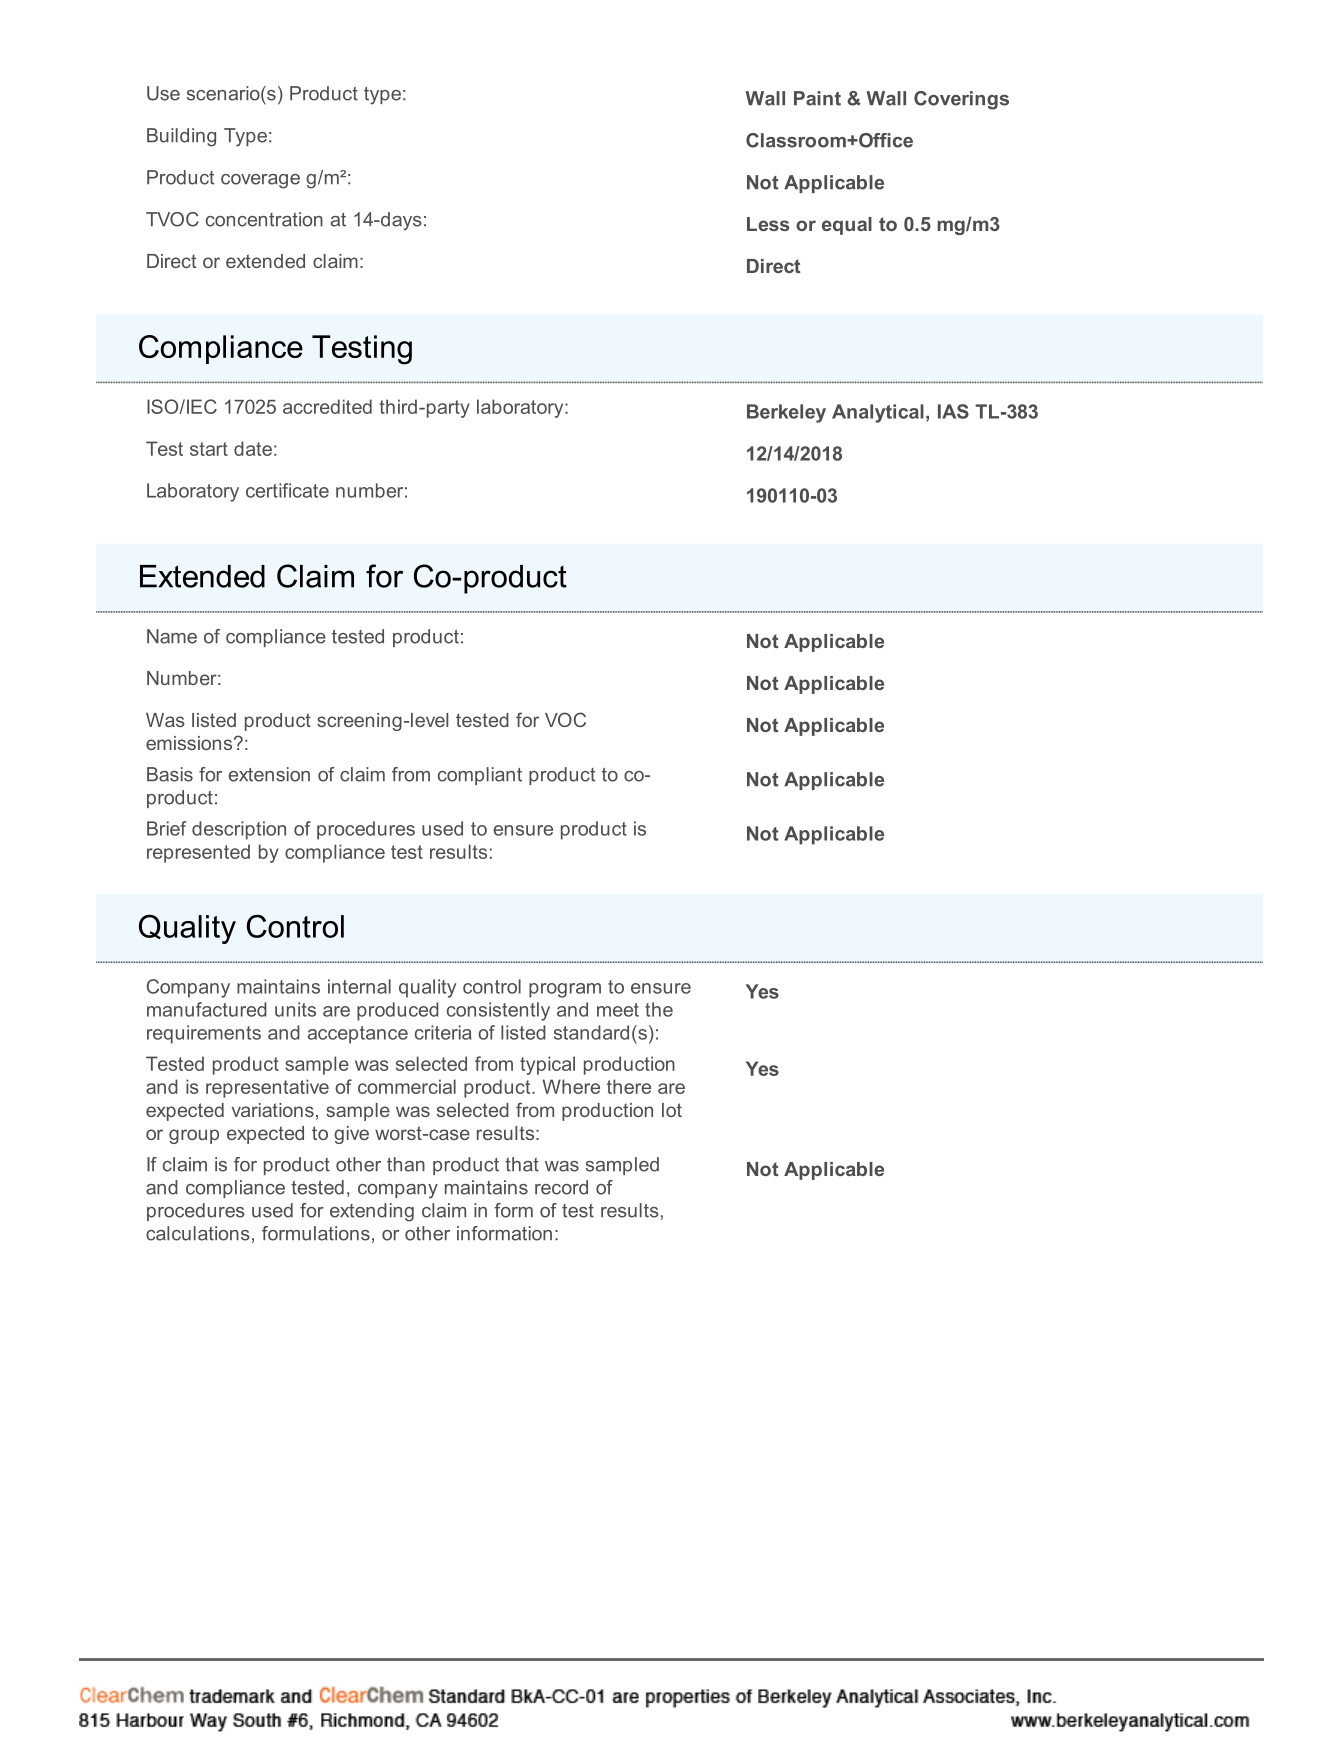 The width and height of the screenshot is (1343, 1737). I want to click on calculations, so click(198, 1233).
